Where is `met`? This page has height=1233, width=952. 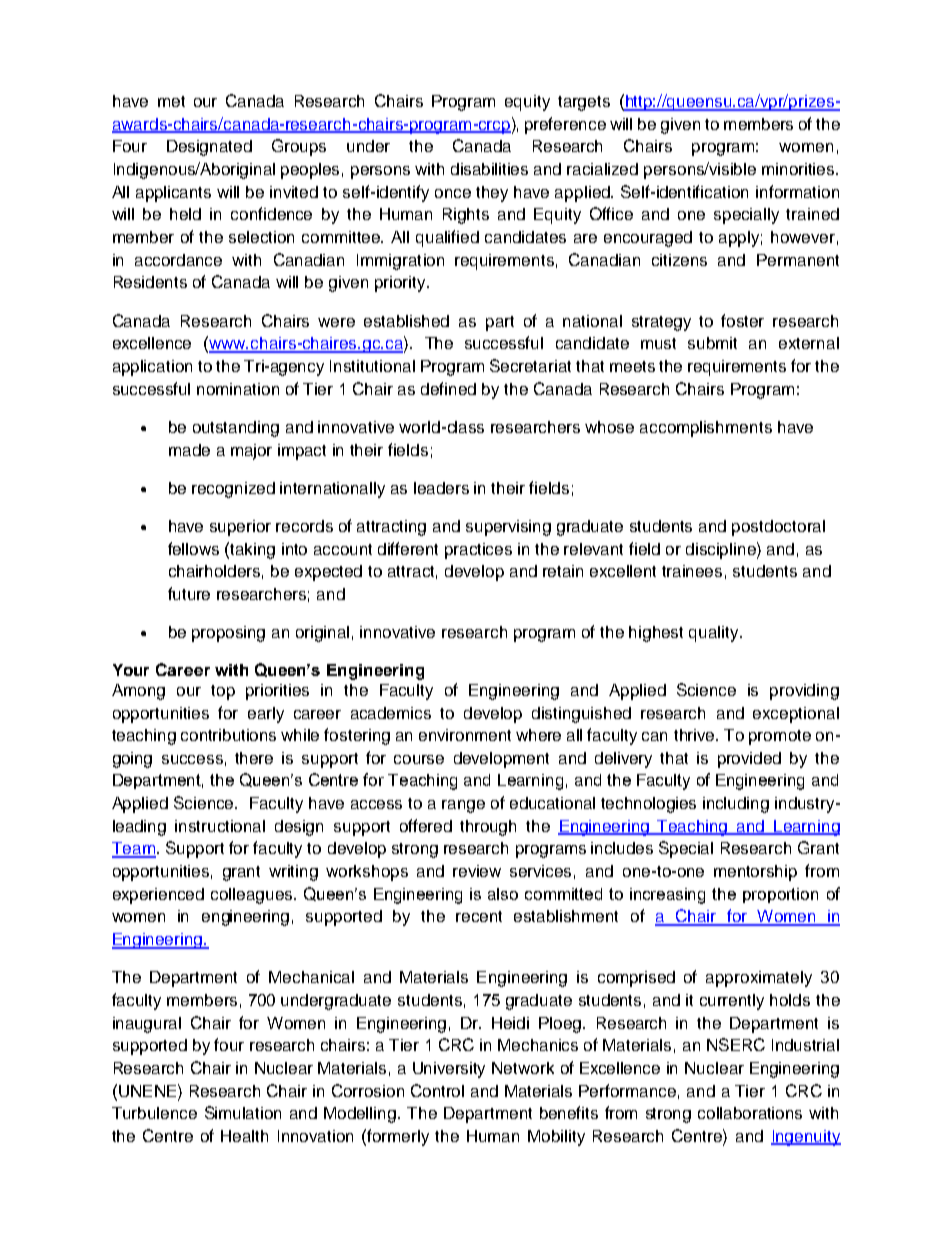
met is located at coordinates (171, 101).
